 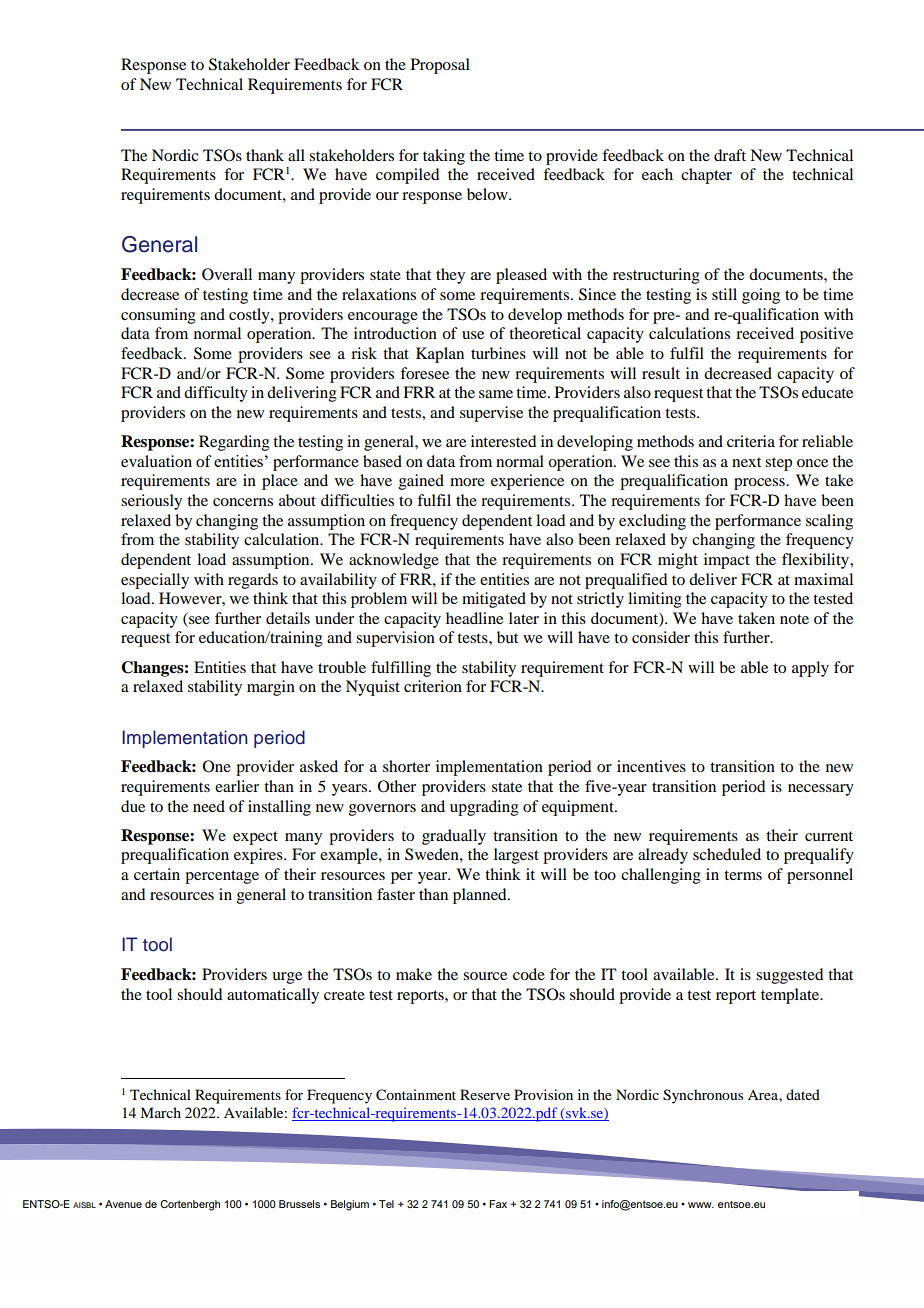 What do you see at coordinates (701, 1205) in the page?
I see `www` at bounding box center [701, 1205].
